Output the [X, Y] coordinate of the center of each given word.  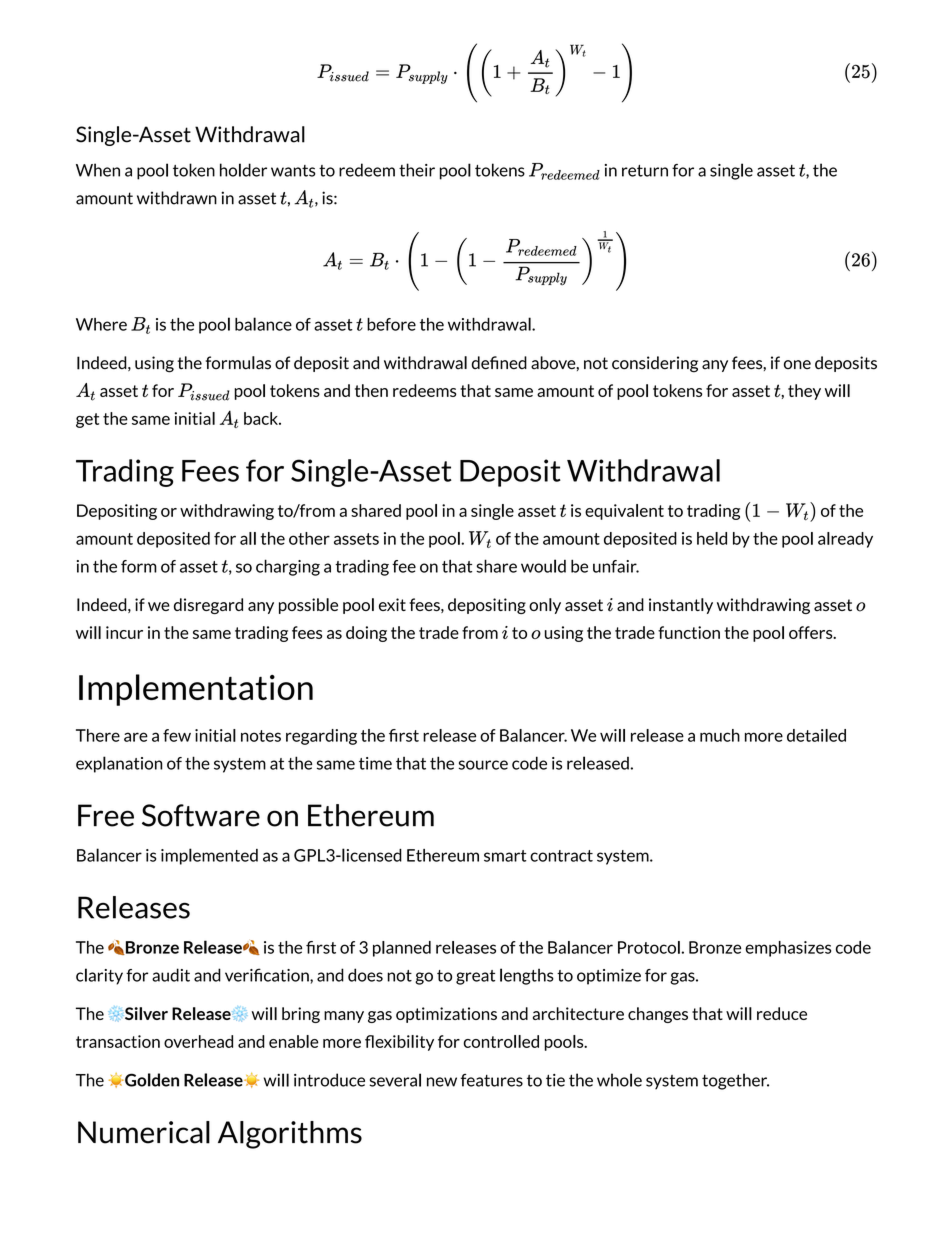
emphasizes [788, 949]
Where [101, 324]
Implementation [196, 690]
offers [812, 632]
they [804, 392]
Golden [151, 1080]
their [417, 170]
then [371, 390]
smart [505, 856]
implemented [209, 856]
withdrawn [177, 198]
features [492, 1080]
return [645, 171]
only [545, 606]
